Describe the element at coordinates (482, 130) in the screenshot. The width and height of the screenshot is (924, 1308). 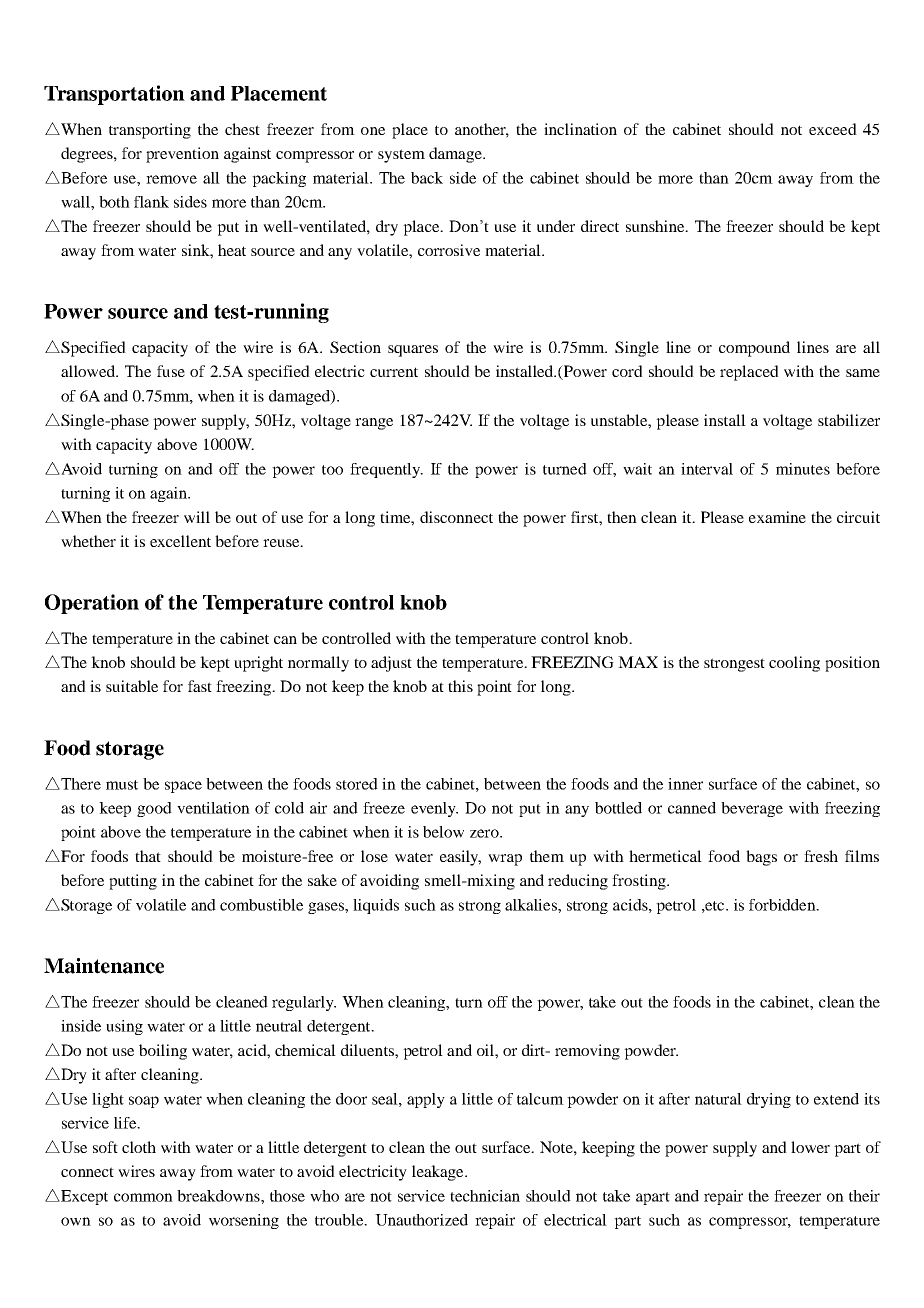
I see `another` at that location.
